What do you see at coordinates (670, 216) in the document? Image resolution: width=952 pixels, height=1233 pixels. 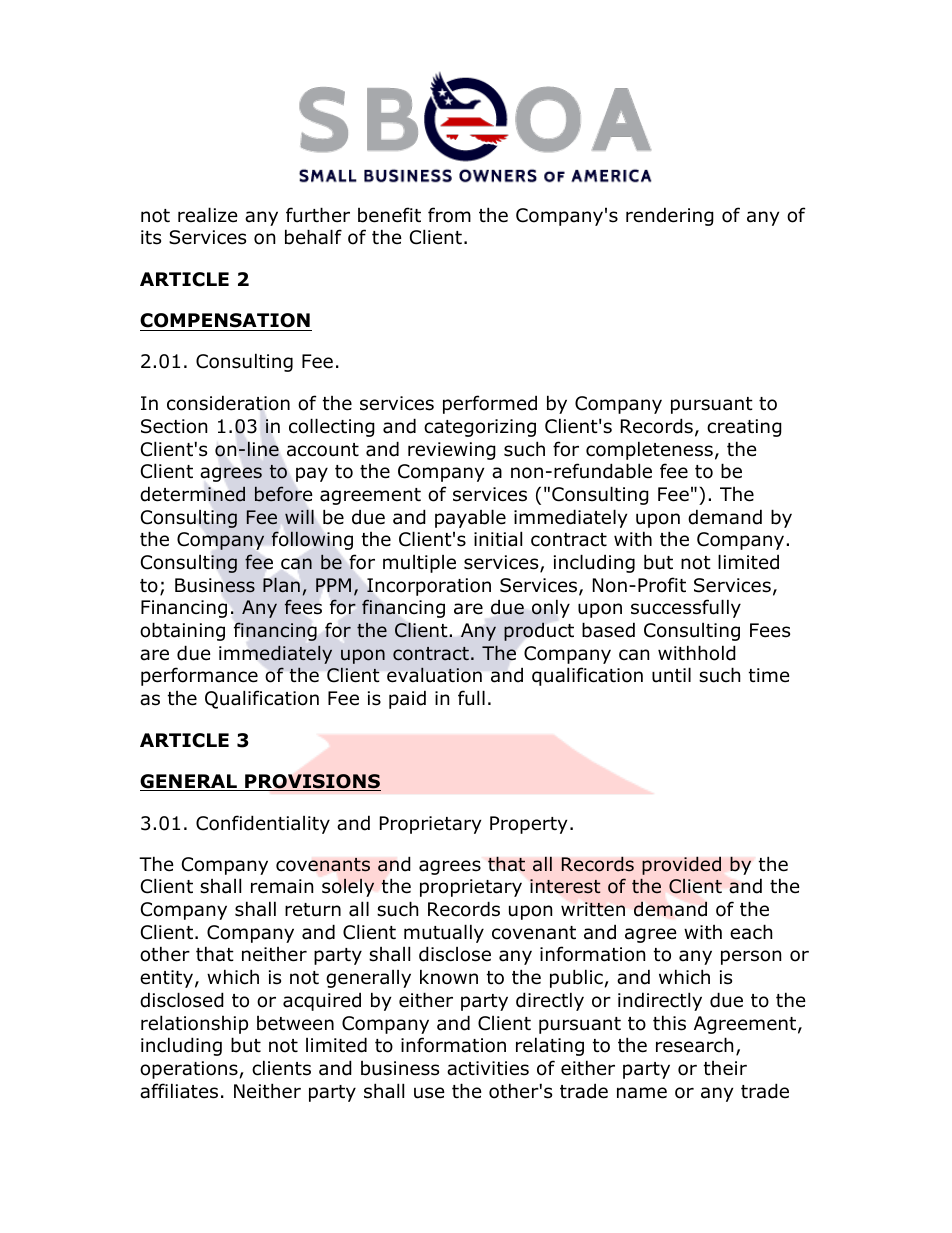 I see `rendering` at bounding box center [670, 216].
